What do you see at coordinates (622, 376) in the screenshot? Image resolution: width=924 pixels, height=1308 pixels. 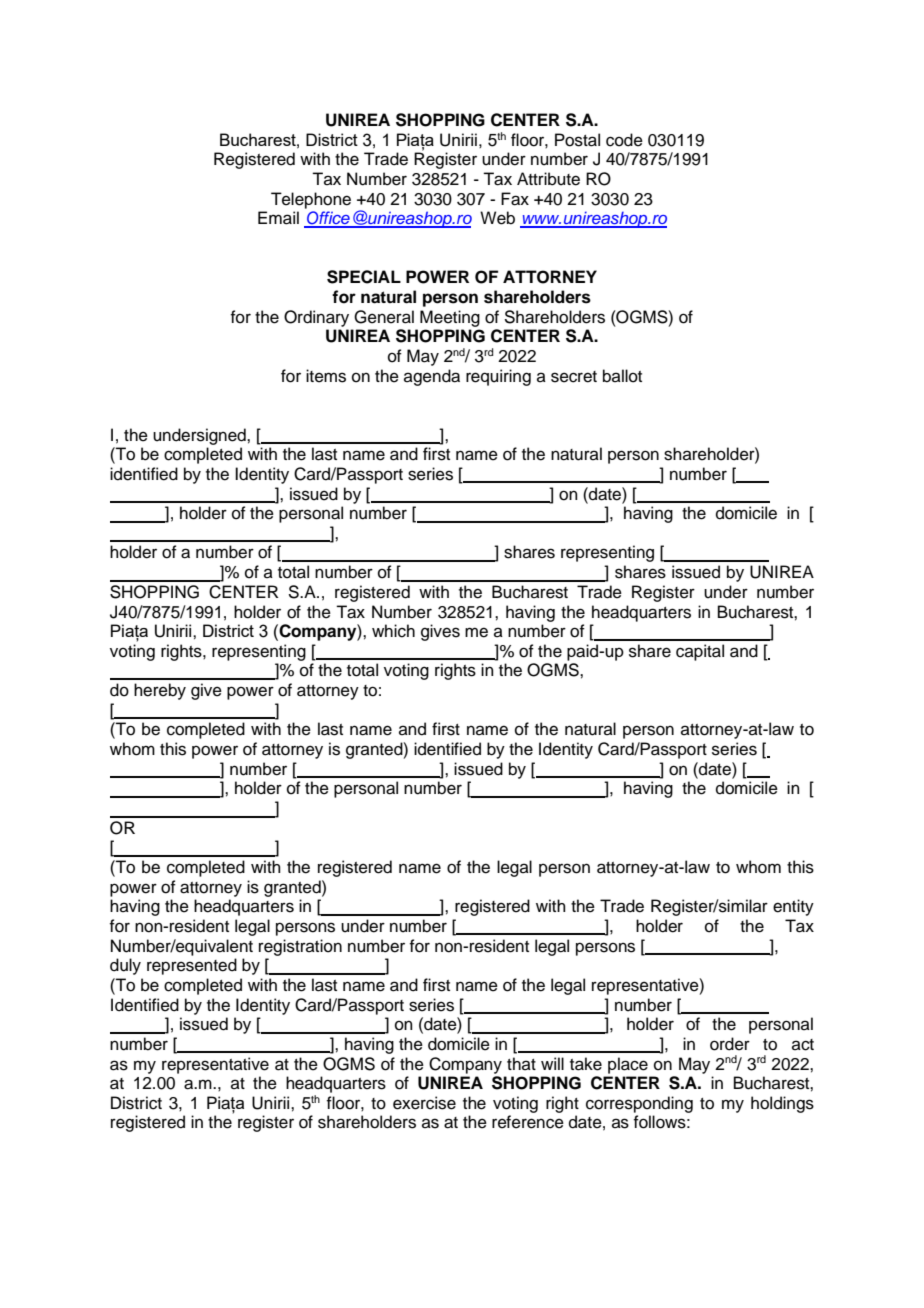 I see `ballot` at bounding box center [622, 376].
